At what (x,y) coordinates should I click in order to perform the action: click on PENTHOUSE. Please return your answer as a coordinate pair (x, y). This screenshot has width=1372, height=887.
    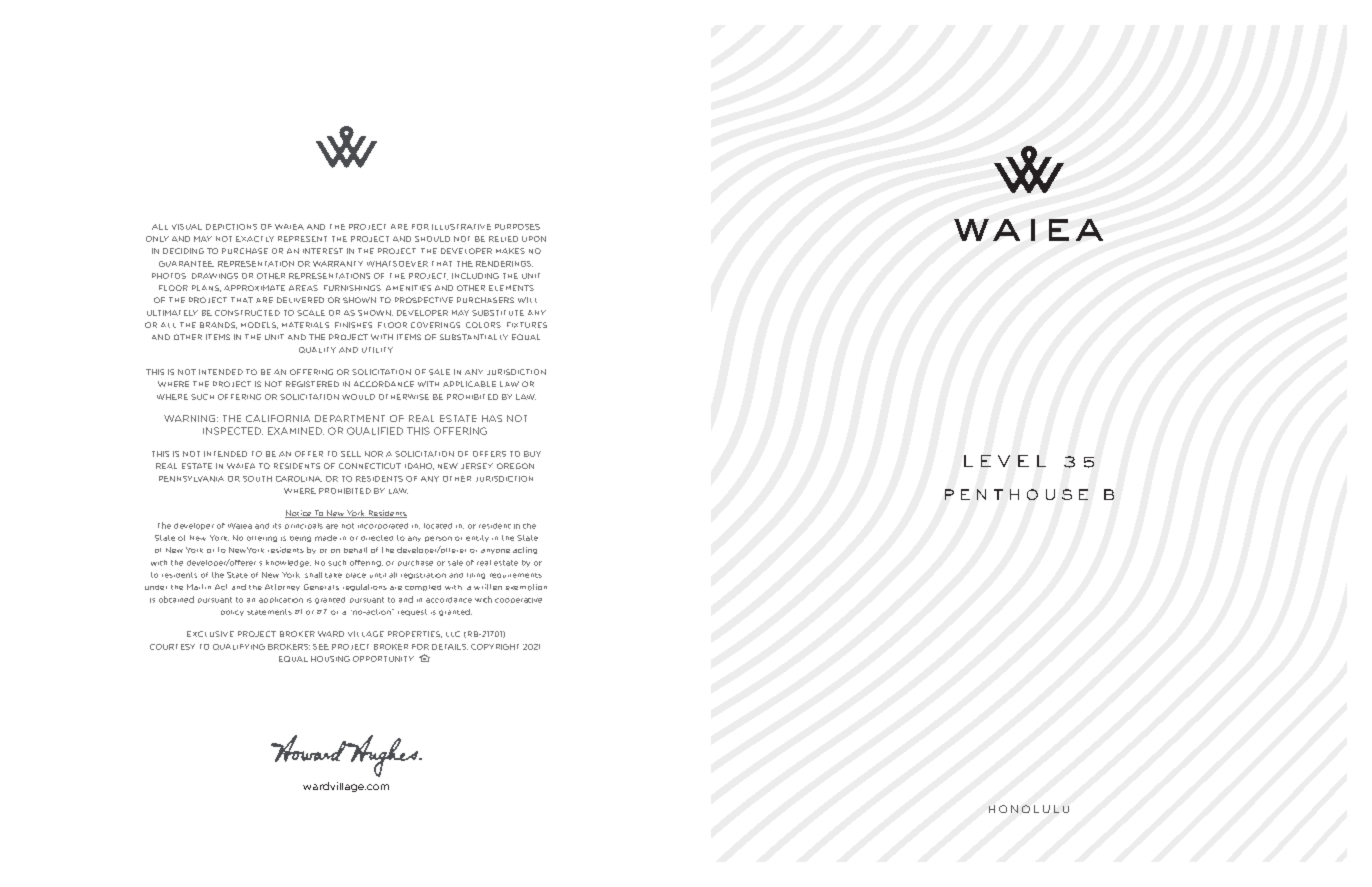
    Looking at the image, I should click on (1016, 494).
